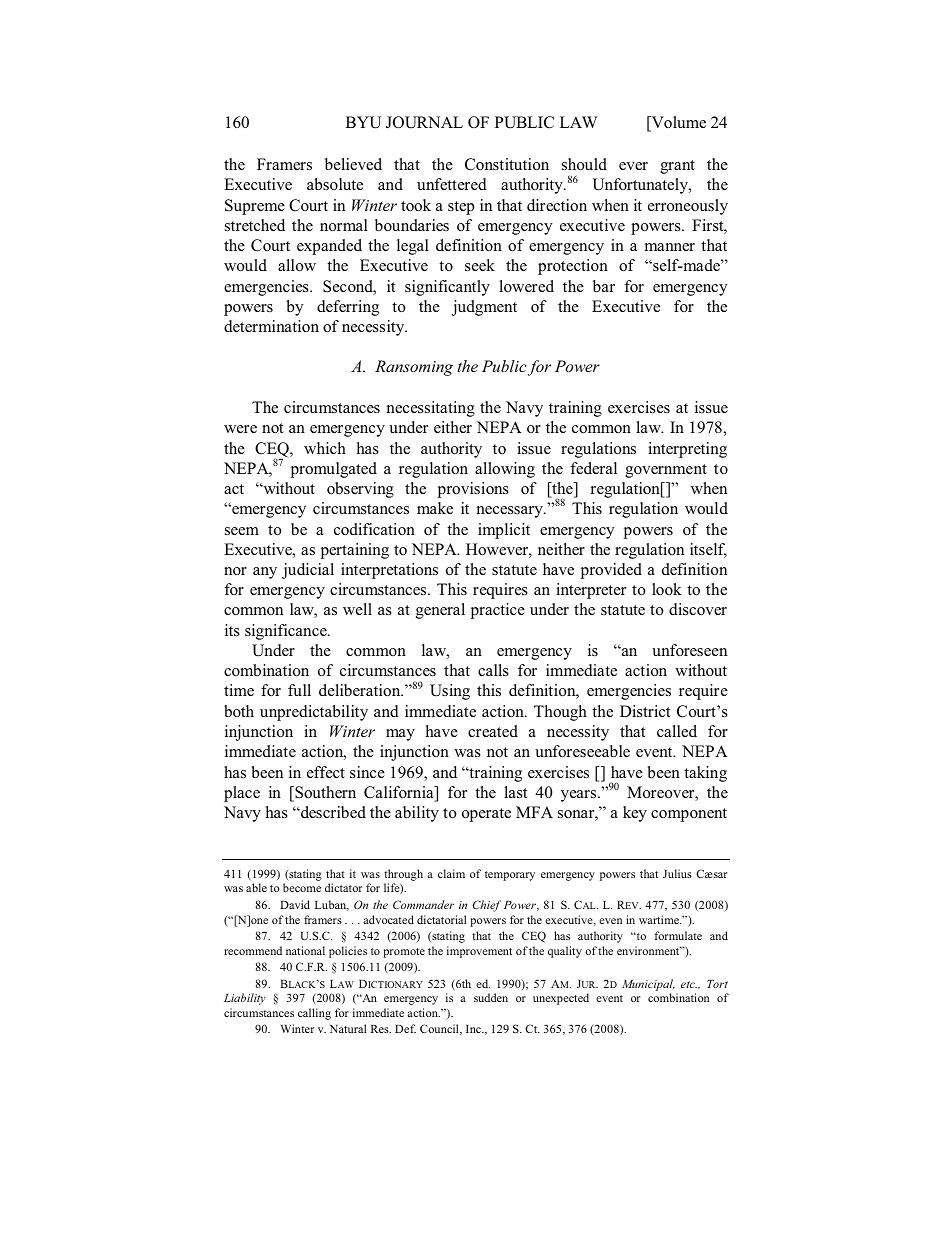  What do you see at coordinates (687, 450) in the screenshot?
I see `interpreting` at bounding box center [687, 450].
